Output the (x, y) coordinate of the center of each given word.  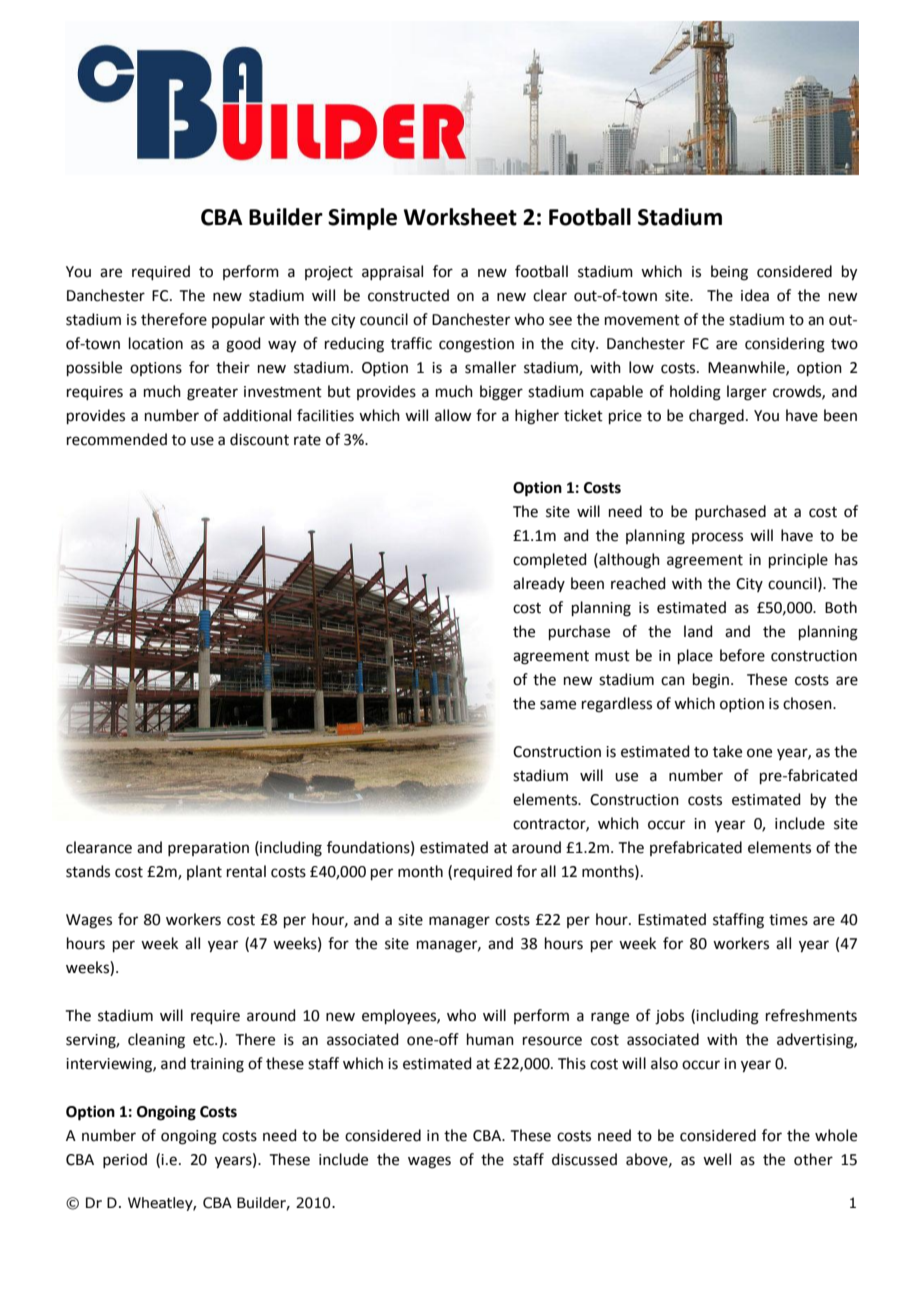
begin (712, 681)
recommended (117, 439)
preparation (208, 849)
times (788, 920)
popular (238, 320)
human (490, 1039)
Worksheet (460, 217)
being (729, 273)
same (558, 705)
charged (716, 417)
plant (204, 872)
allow (453, 415)
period (125, 1160)
